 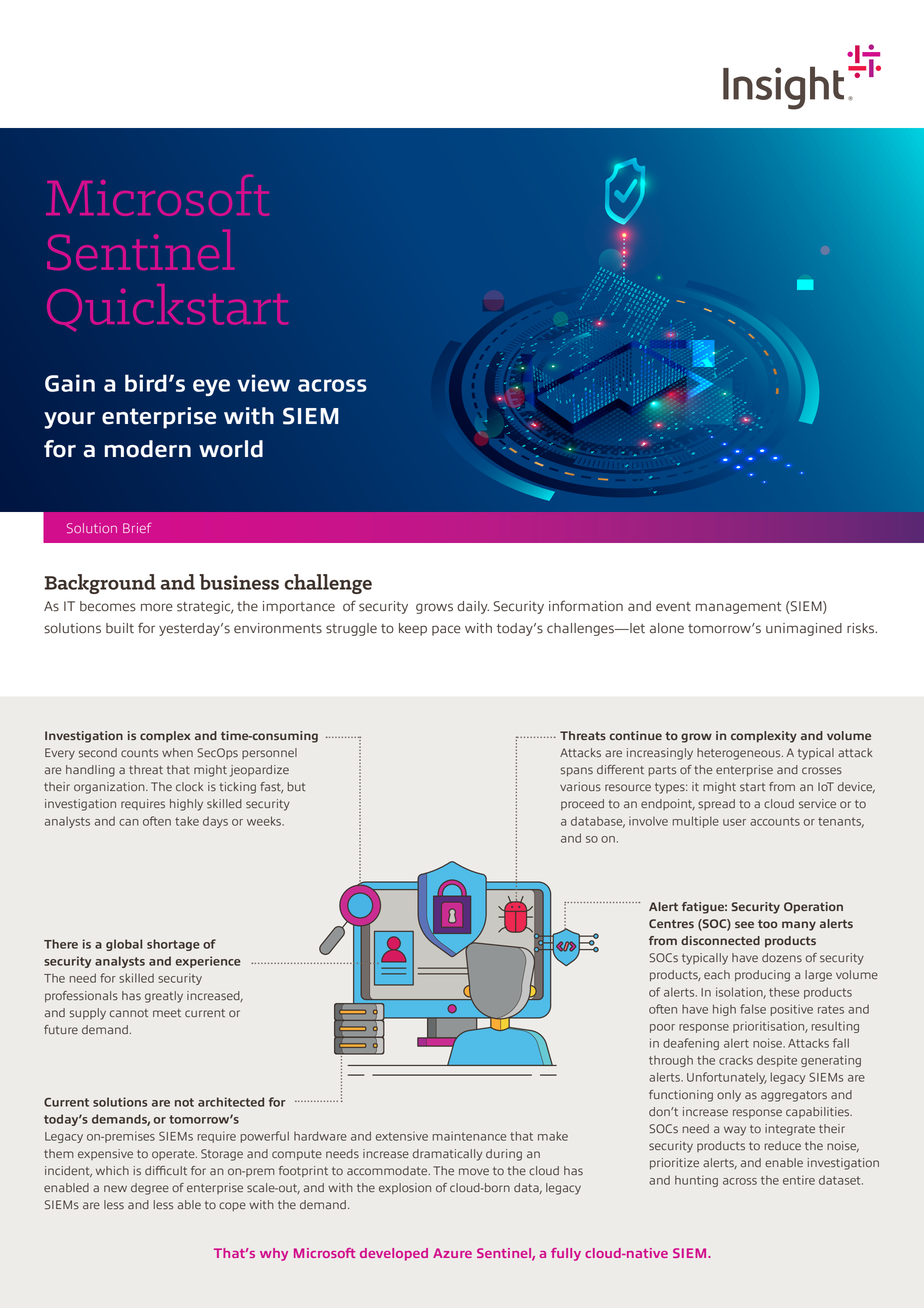 What do you see at coordinates (738, 608) in the screenshot?
I see `management` at bounding box center [738, 608].
